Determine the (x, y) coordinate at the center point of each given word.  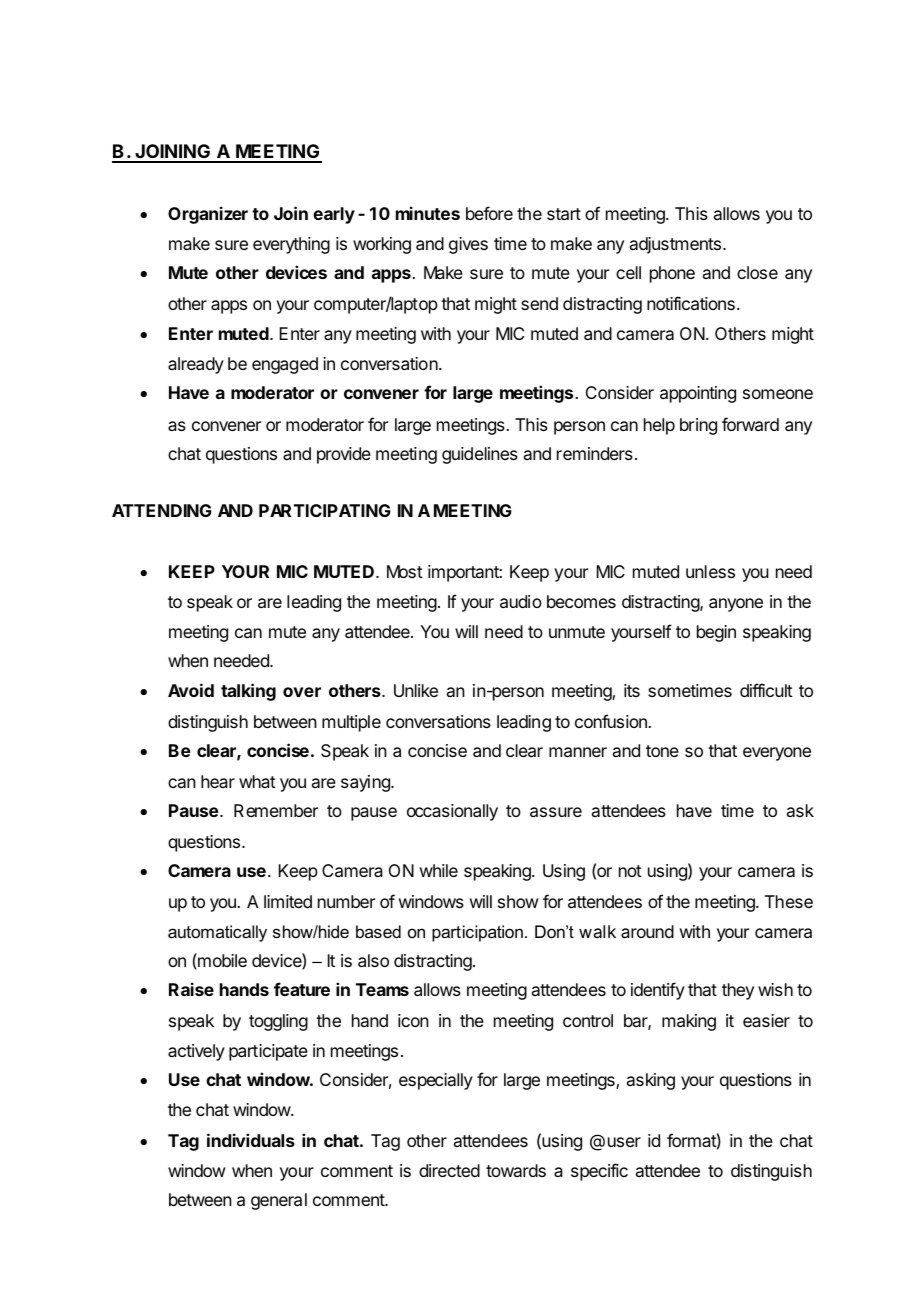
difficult (766, 690)
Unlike (416, 690)
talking (248, 692)
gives (468, 245)
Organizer (208, 215)
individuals (251, 1140)
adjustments (675, 245)
